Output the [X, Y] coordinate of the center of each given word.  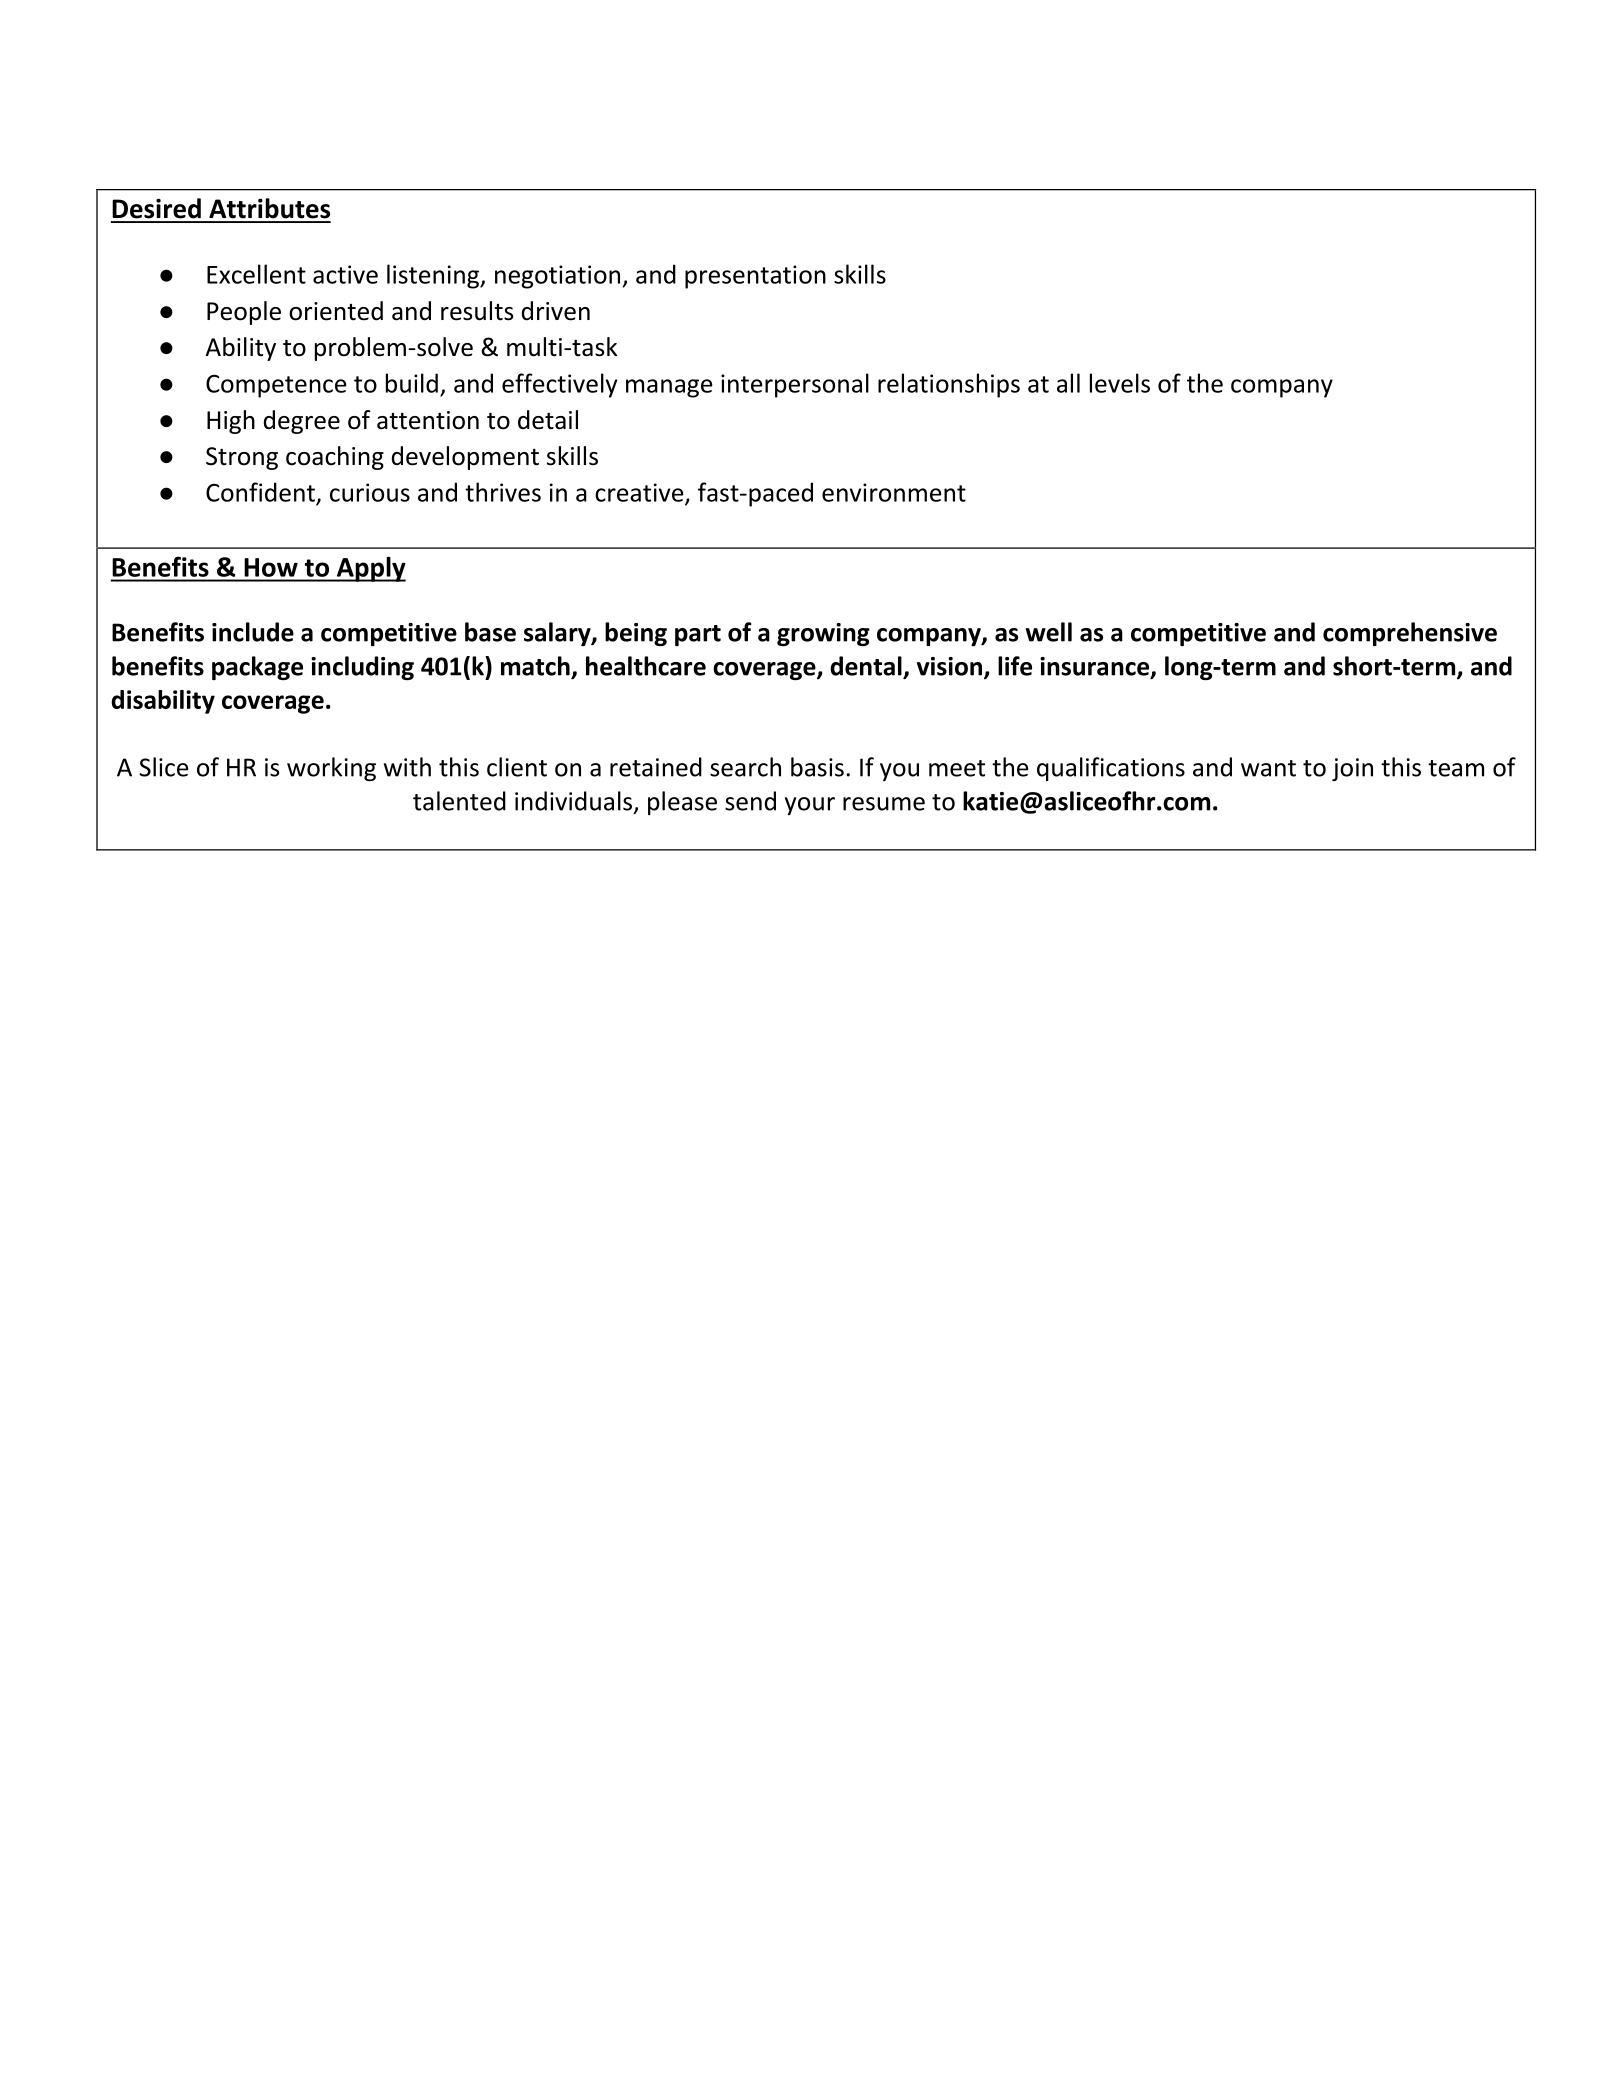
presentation [755, 277]
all [1068, 383]
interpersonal [795, 385]
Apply [370, 569]
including [362, 668]
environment [894, 492]
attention [428, 420]
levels [1120, 383]
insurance [1096, 667]
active [345, 274]
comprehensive [1410, 634]
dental [866, 666]
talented [459, 801]
